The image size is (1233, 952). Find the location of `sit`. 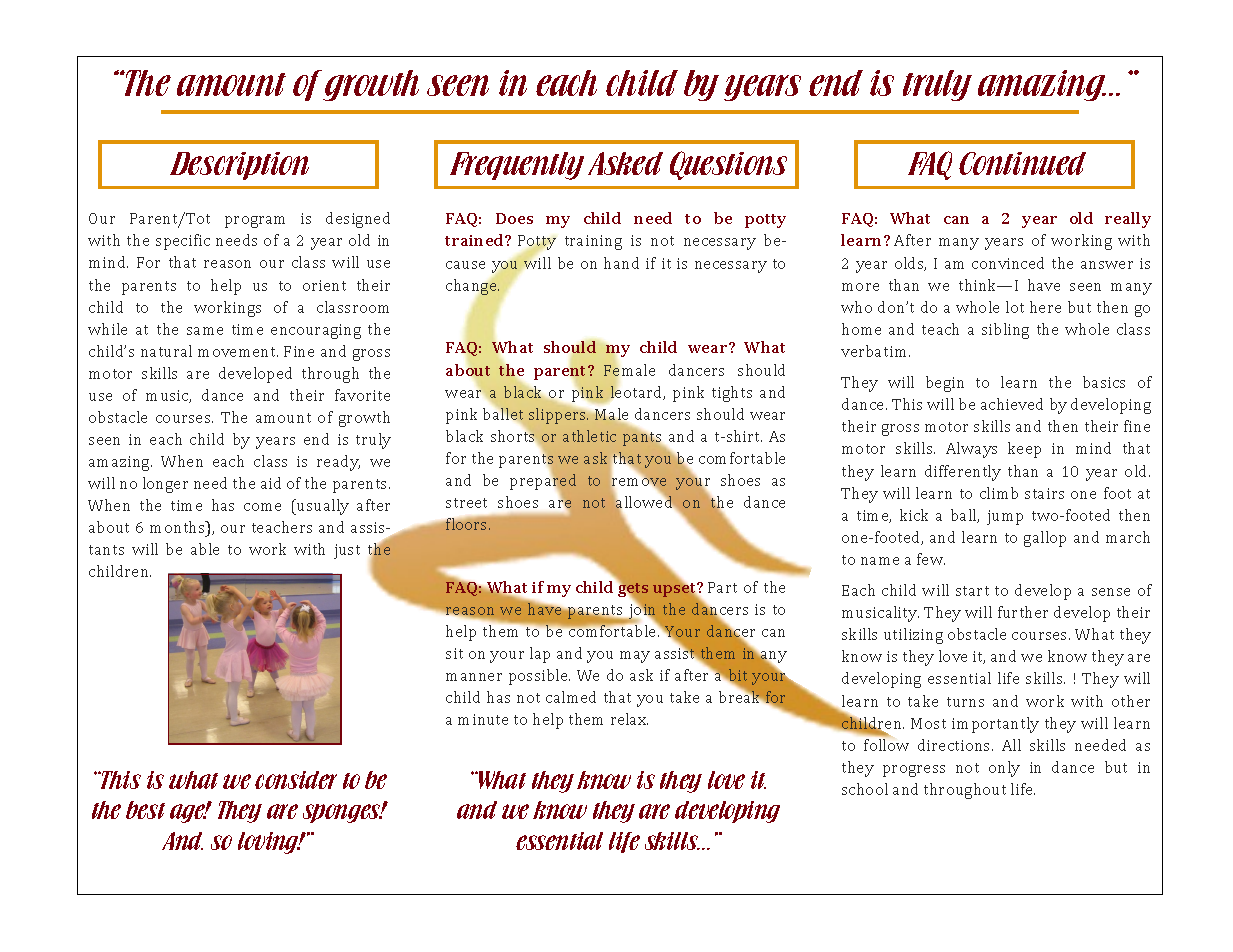

sit is located at coordinates (454, 653).
